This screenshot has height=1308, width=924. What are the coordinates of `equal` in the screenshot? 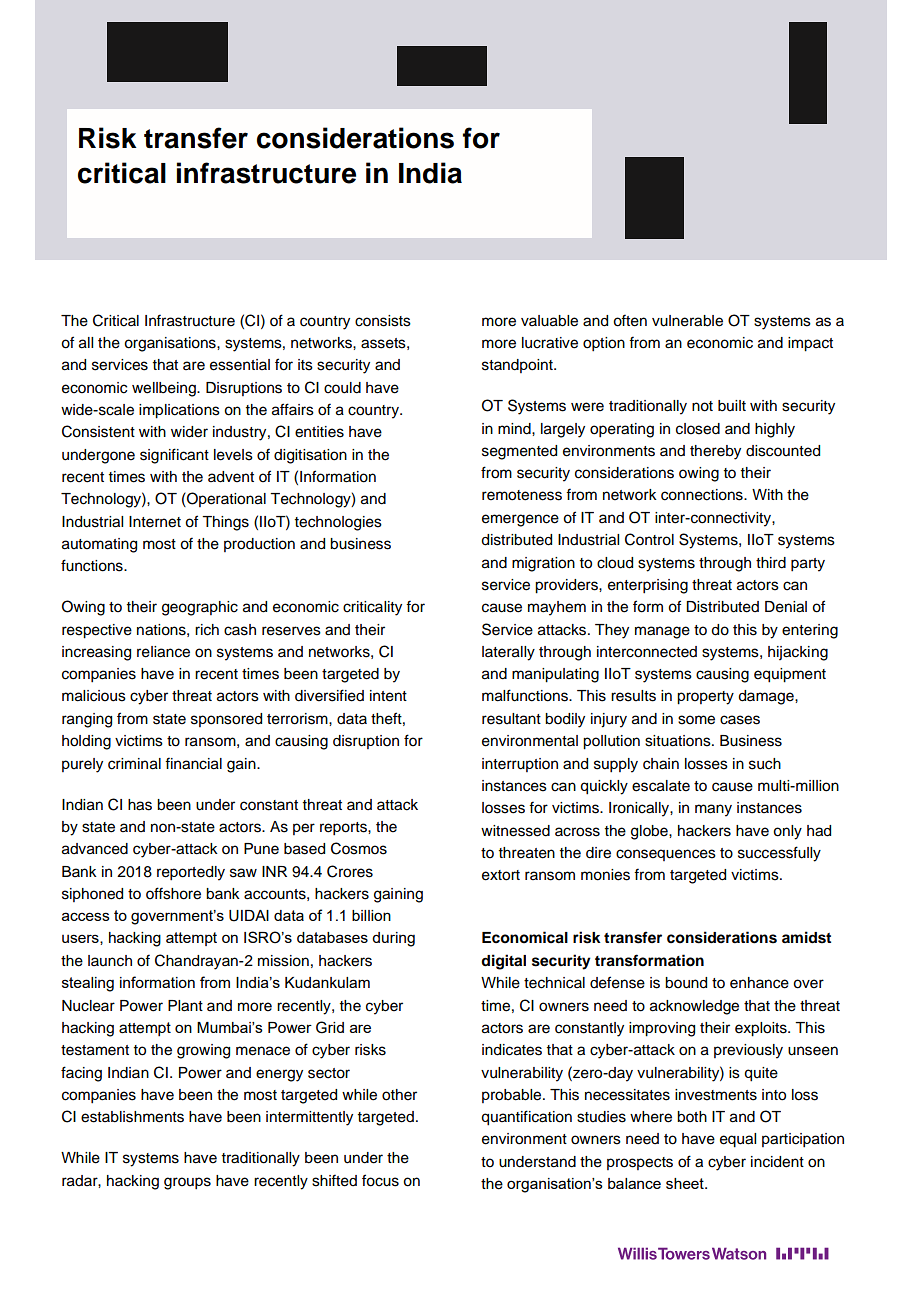 It's located at (738, 1140).
